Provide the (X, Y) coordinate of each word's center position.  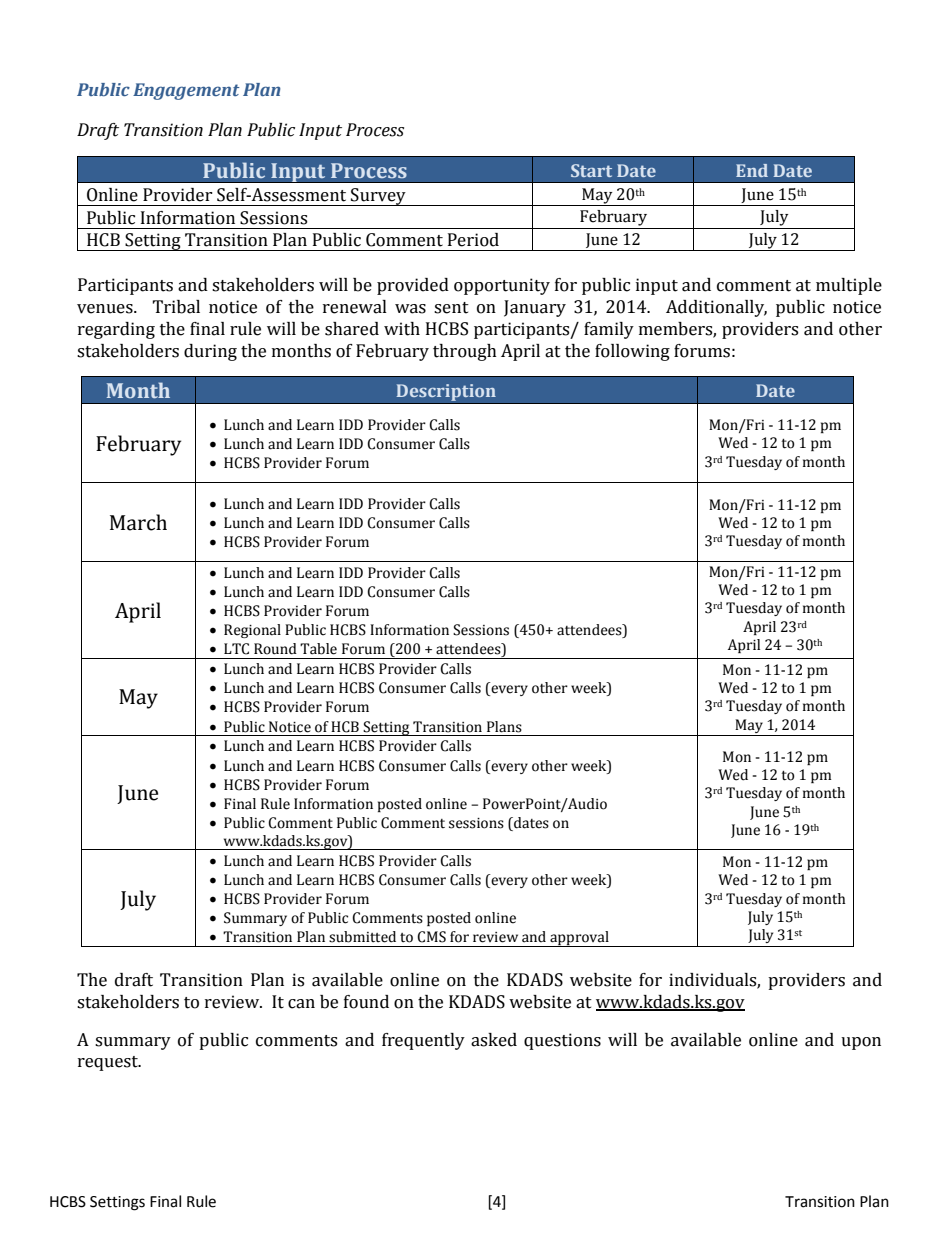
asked (494, 1040)
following (632, 352)
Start (591, 170)
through (465, 352)
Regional (252, 631)
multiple (849, 286)
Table (318, 649)
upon (861, 1043)
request (109, 1063)
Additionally (716, 308)
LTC (236, 649)
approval (579, 939)
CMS (431, 937)
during (210, 352)
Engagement (186, 91)
